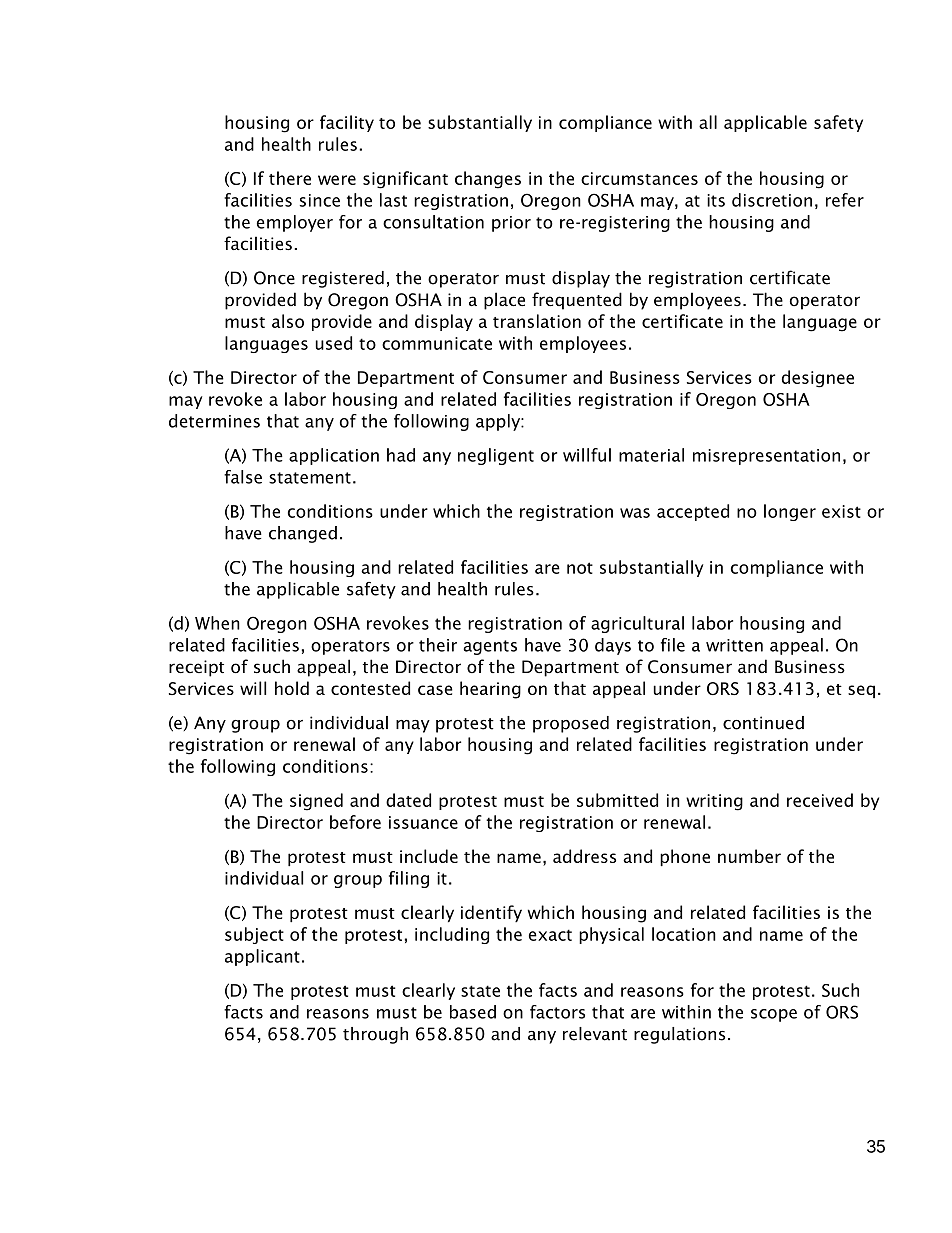 Image resolution: width=952 pixels, height=1233 pixels. Describe the element at coordinates (262, 957) in the page. I see `applicant` at that location.
